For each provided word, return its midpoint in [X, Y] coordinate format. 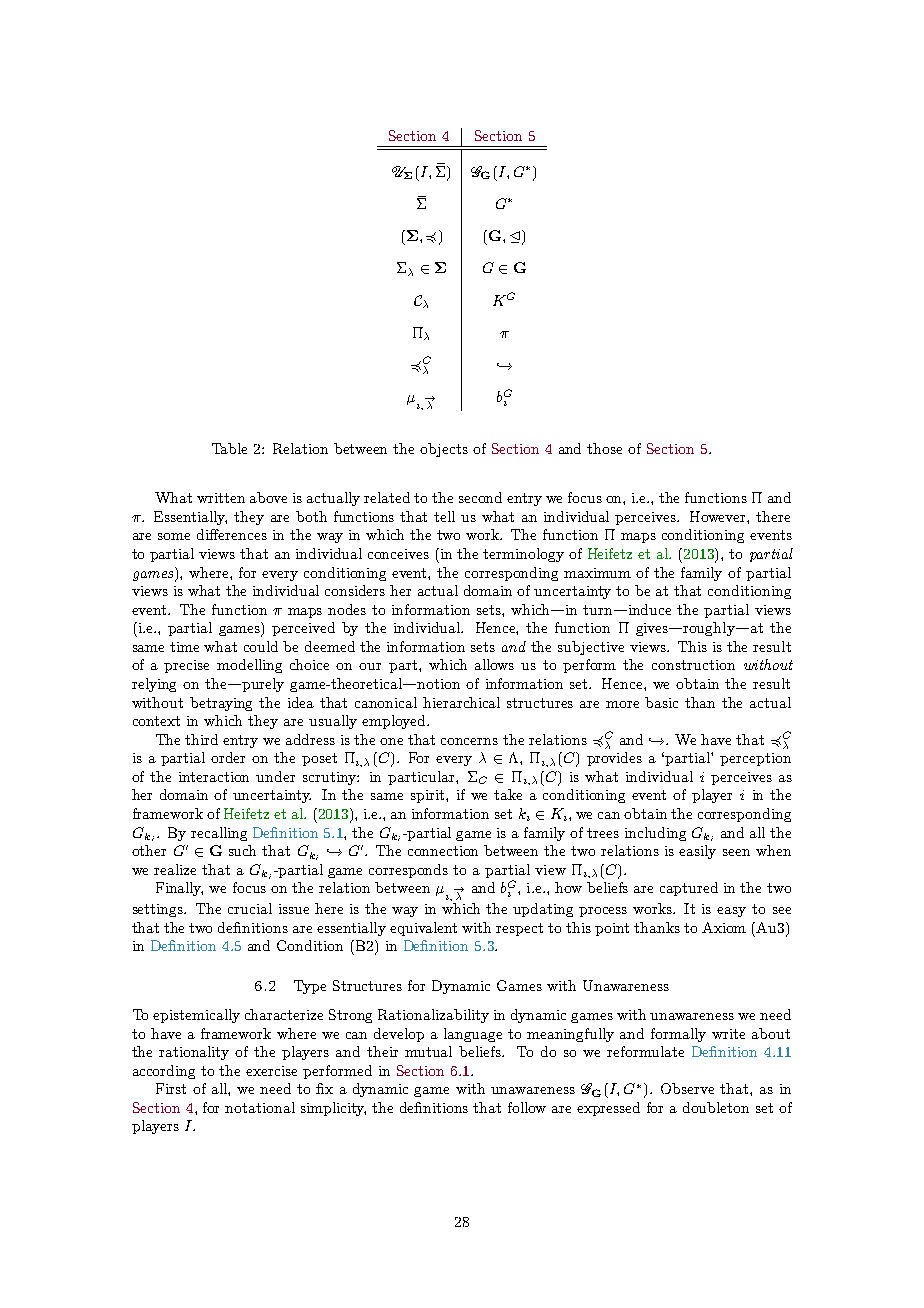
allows [494, 664]
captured [689, 889]
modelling [249, 666]
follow [527, 1107]
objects [444, 450]
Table [229, 448]
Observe [687, 1088]
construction [693, 665]
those [604, 448]
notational [260, 1107]
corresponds [408, 871]
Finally [179, 889]
